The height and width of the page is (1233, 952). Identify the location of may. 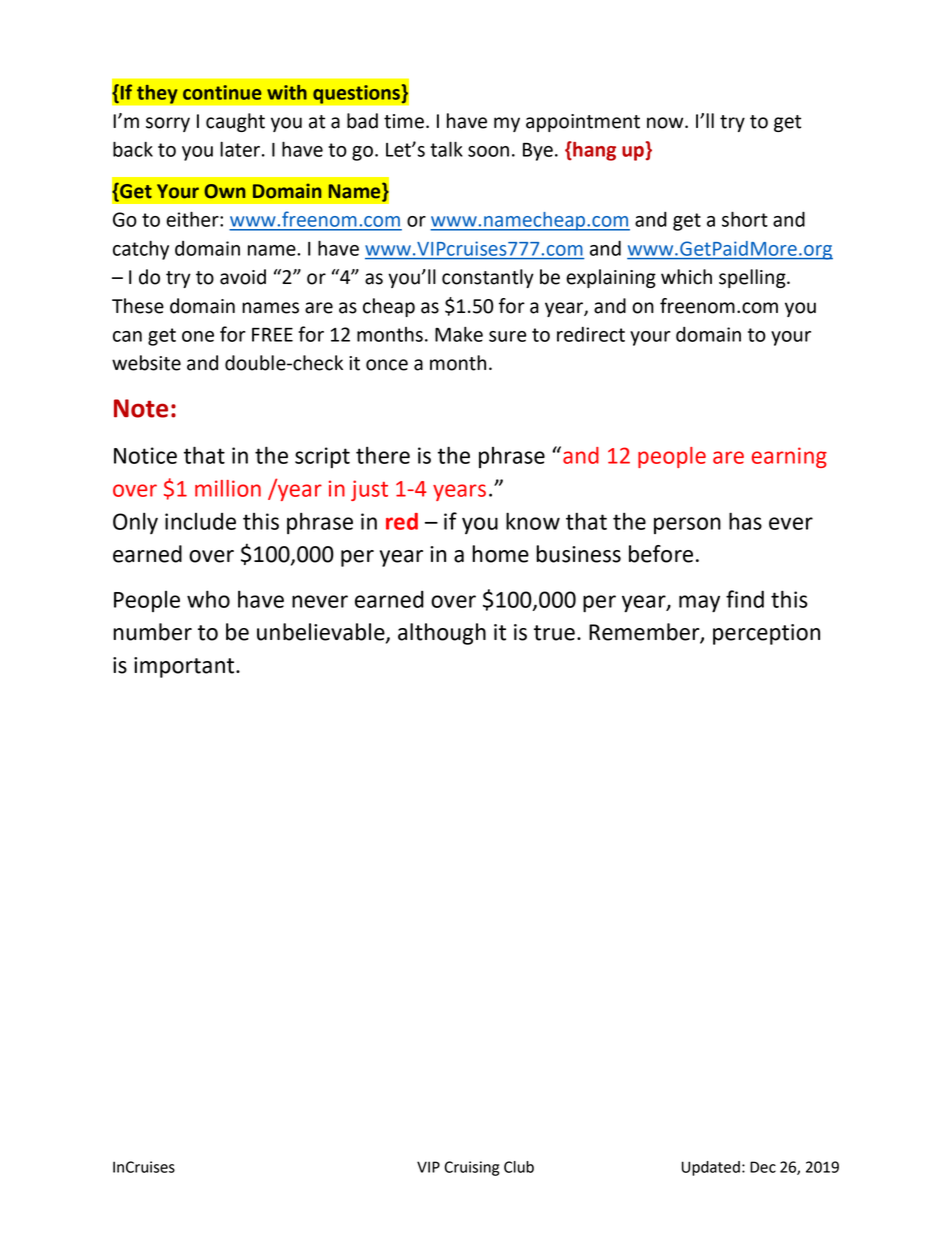
(699, 603).
